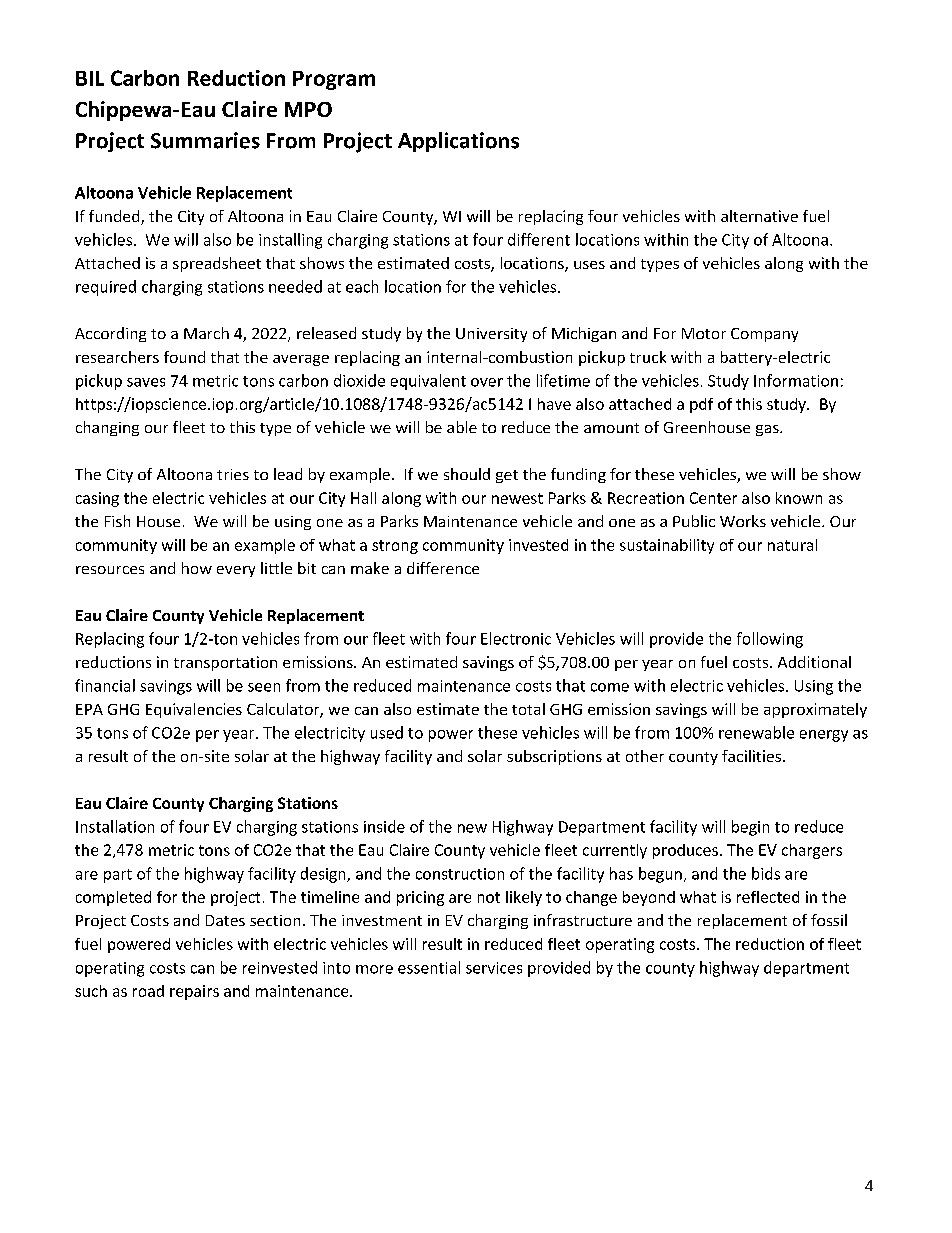 The width and height of the screenshot is (952, 1233). What do you see at coordinates (205, 140) in the screenshot?
I see `Summaries` at bounding box center [205, 140].
